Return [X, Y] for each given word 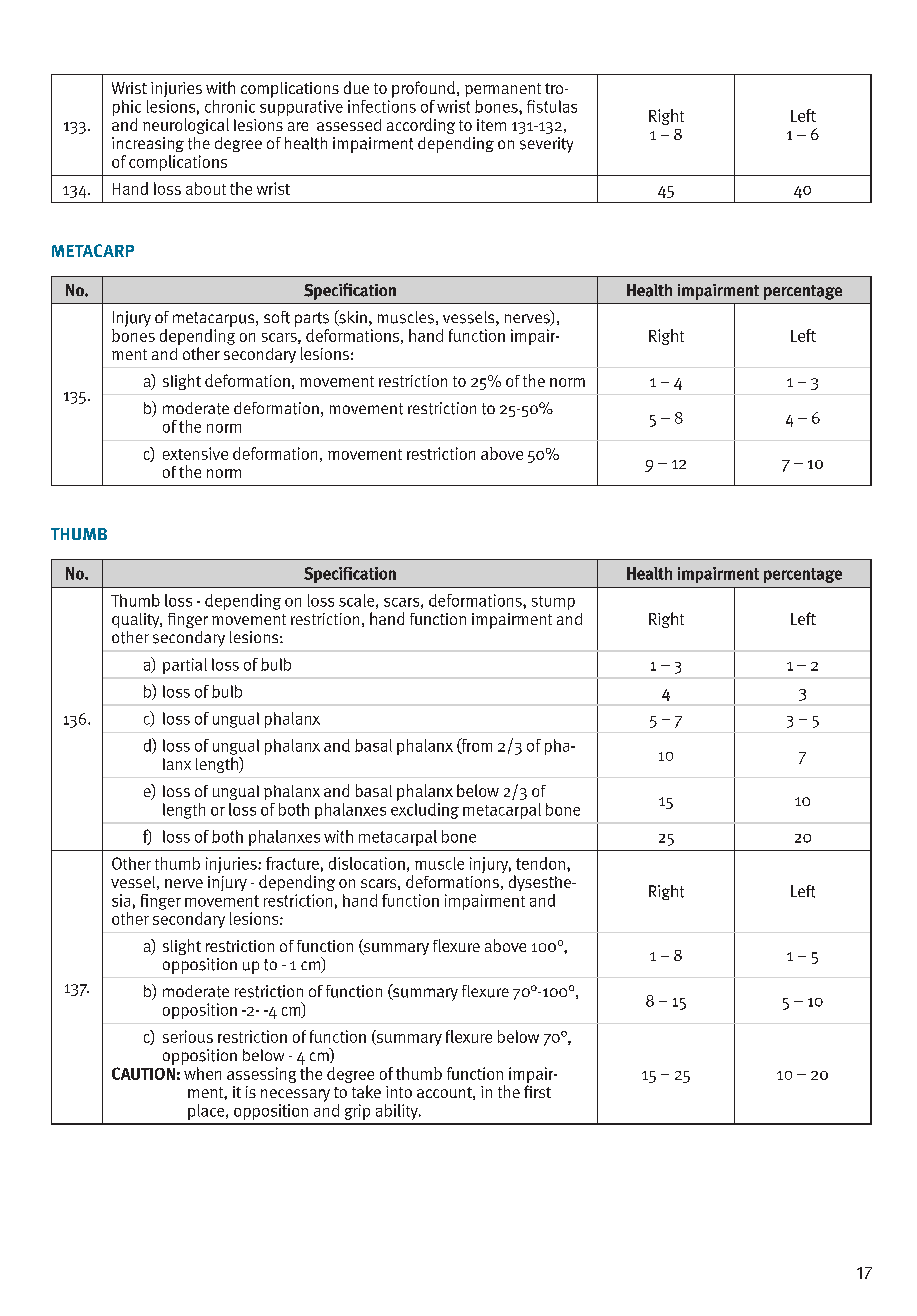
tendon [540, 863]
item [491, 125]
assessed [349, 125]
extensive [195, 453]
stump [553, 603]
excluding [425, 809]
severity [546, 145]
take [366, 1091]
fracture [292, 863]
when [202, 1073]
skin [352, 318]
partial [185, 666]
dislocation [367, 863]
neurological [186, 126]
